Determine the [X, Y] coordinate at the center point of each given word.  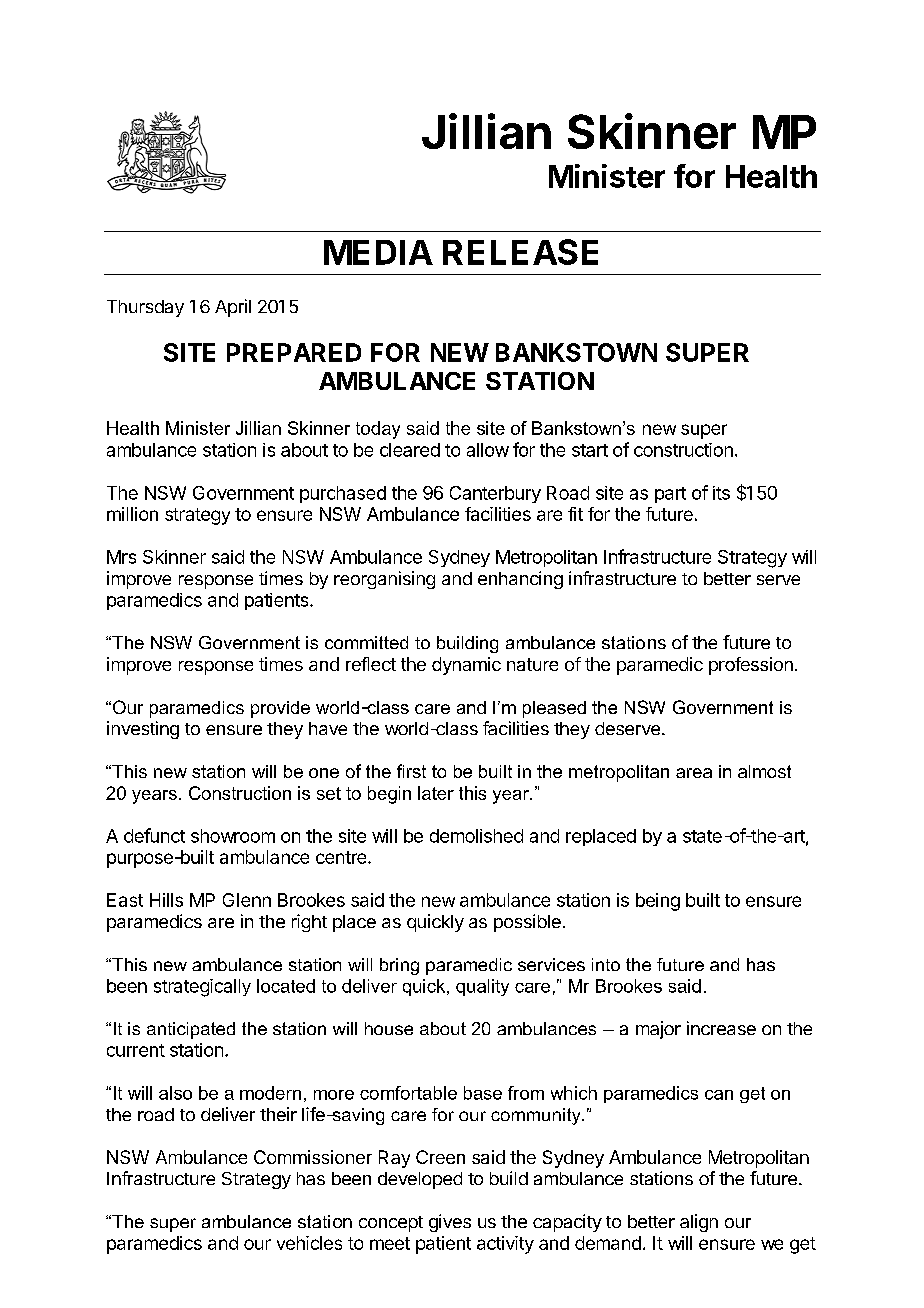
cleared [410, 450]
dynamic [466, 666]
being [658, 902]
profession [751, 666]
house [389, 1028]
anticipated [191, 1030]
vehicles [309, 1243]
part [670, 495]
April [233, 308]
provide [280, 709]
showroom [233, 836]
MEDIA [378, 252]
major [658, 1030]
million [132, 514]
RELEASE [520, 252]
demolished [476, 836]
